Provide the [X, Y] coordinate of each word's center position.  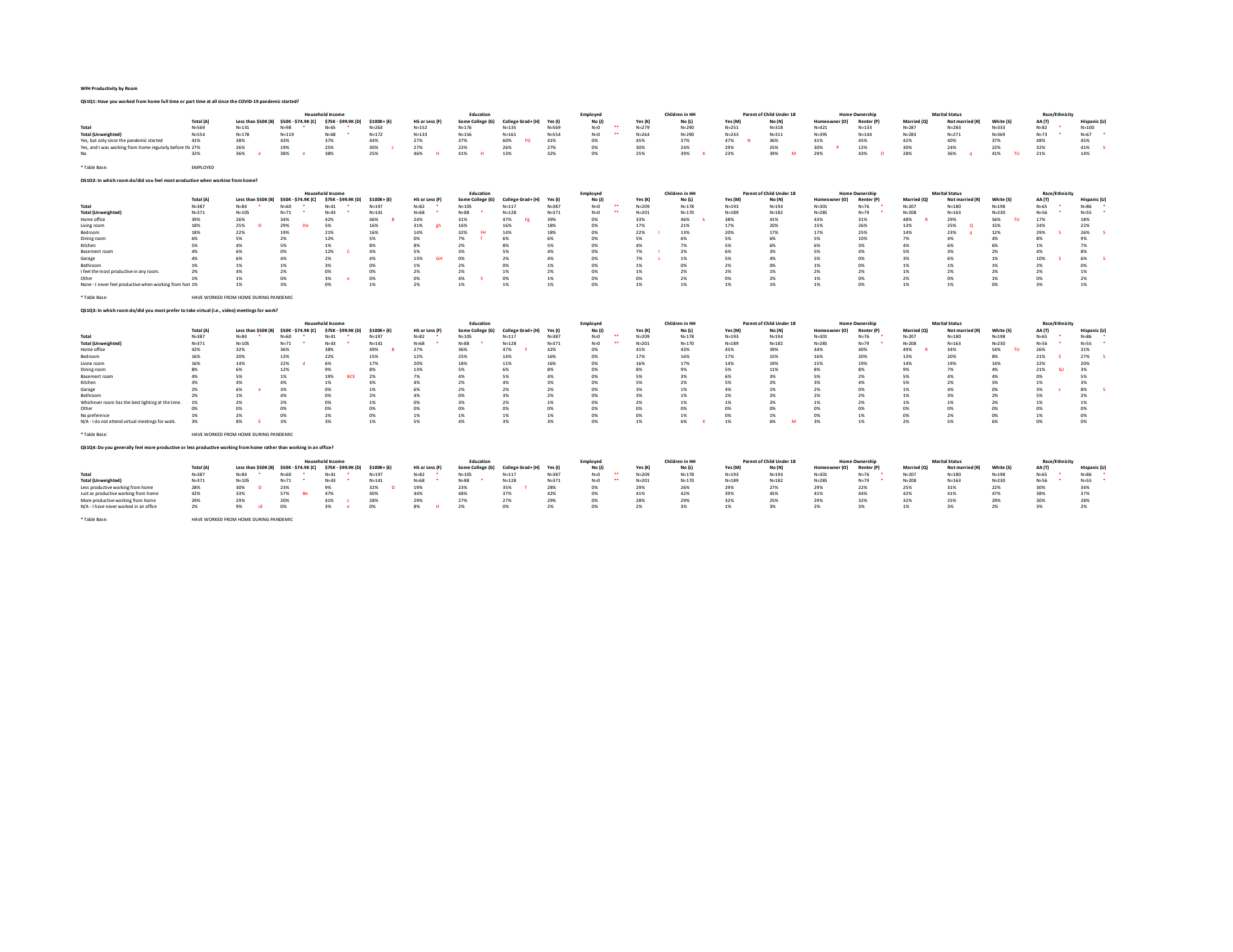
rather [270, 447]
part [190, 102]
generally [124, 447]
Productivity [105, 89]
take [190, 310]
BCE [351, 376]
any [142, 272]
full [164, 101]
